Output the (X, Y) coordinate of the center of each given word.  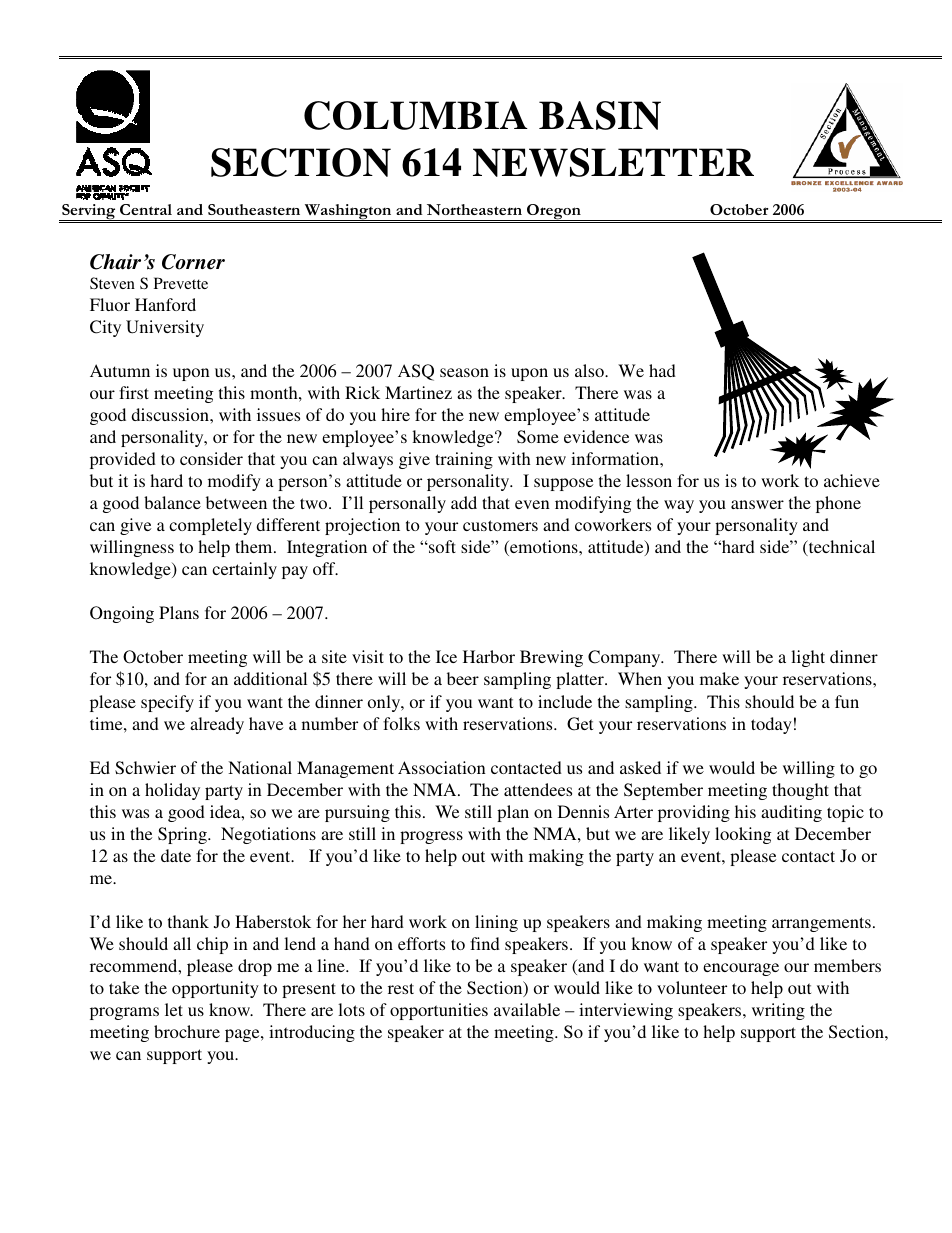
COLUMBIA (416, 115)
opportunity (215, 989)
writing (778, 1011)
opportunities (439, 1011)
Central (146, 209)
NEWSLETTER (613, 162)
